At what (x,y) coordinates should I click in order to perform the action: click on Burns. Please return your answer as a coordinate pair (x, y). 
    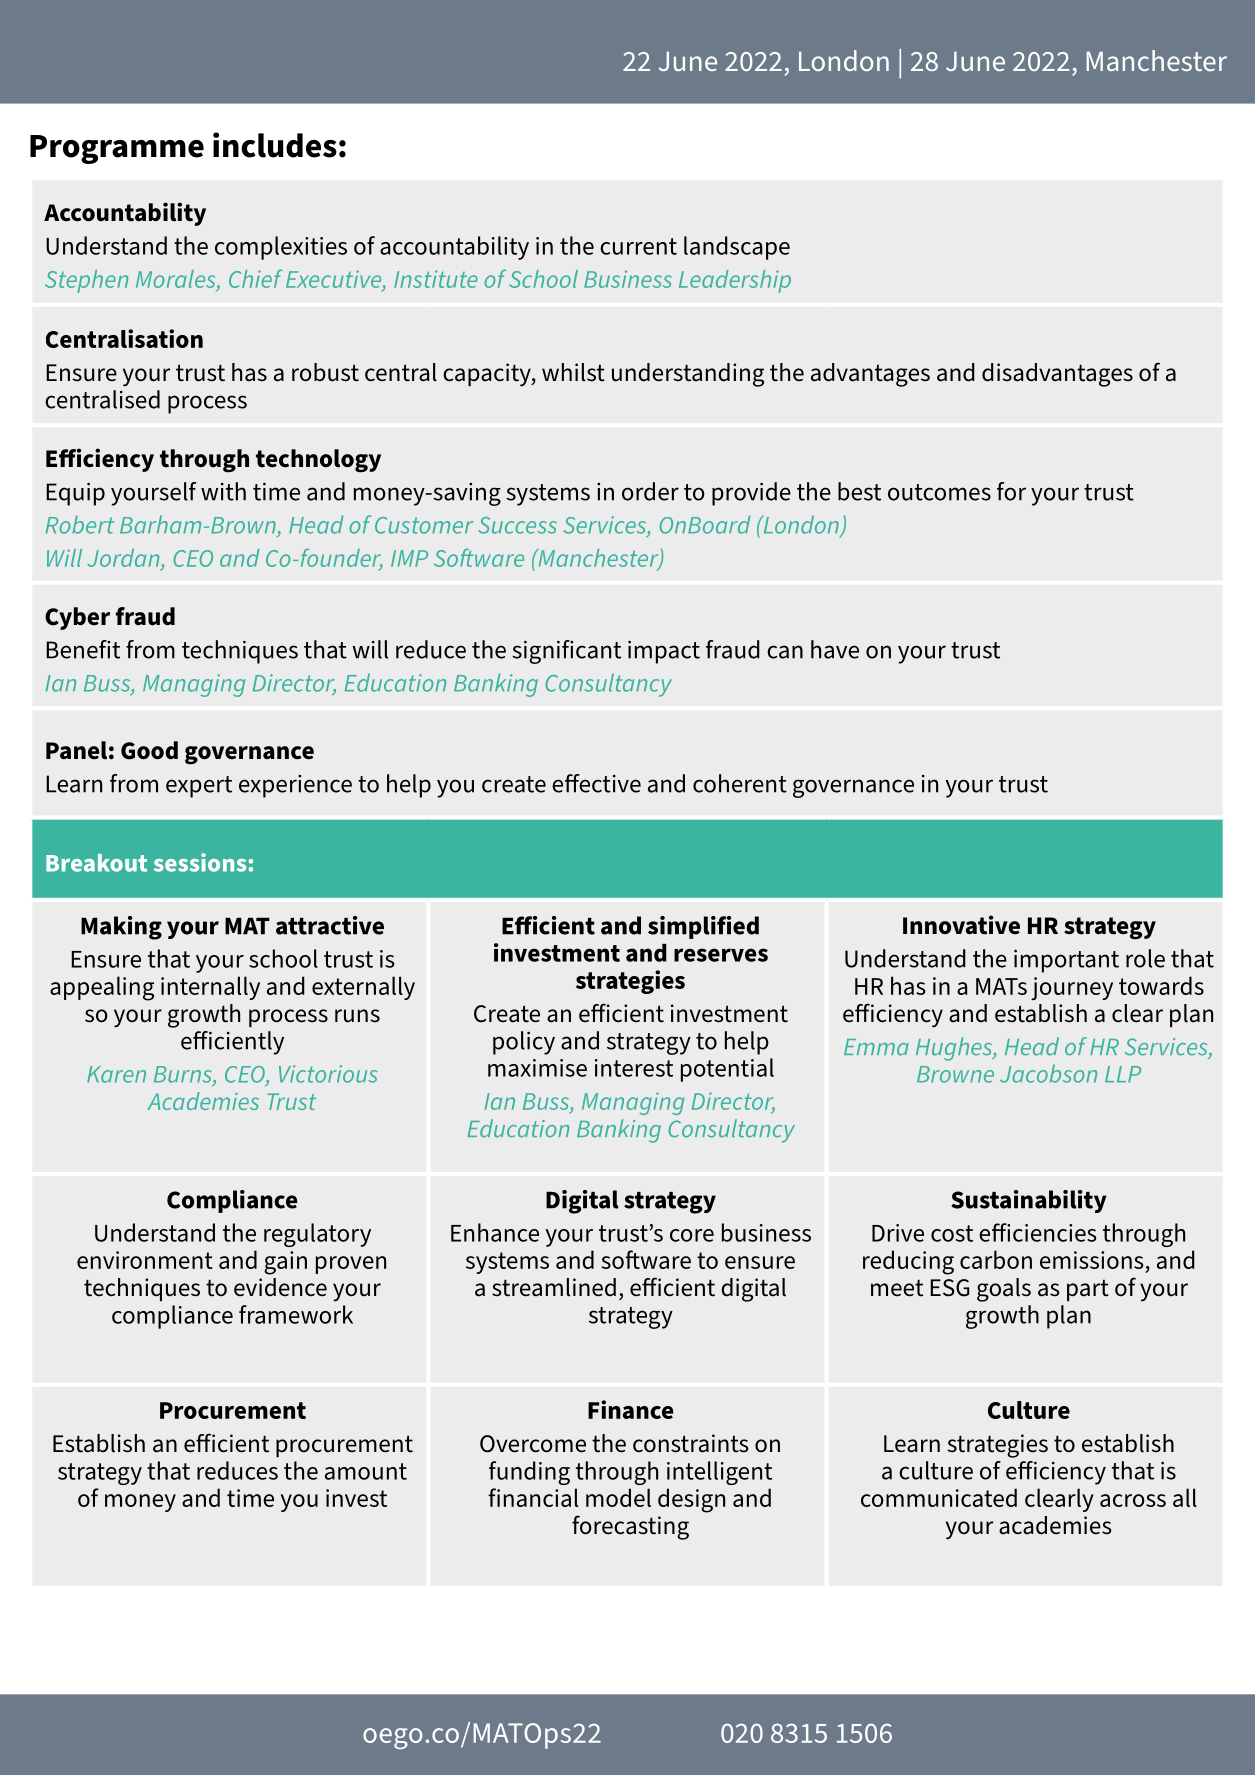
    Looking at the image, I should click on (184, 1075).
